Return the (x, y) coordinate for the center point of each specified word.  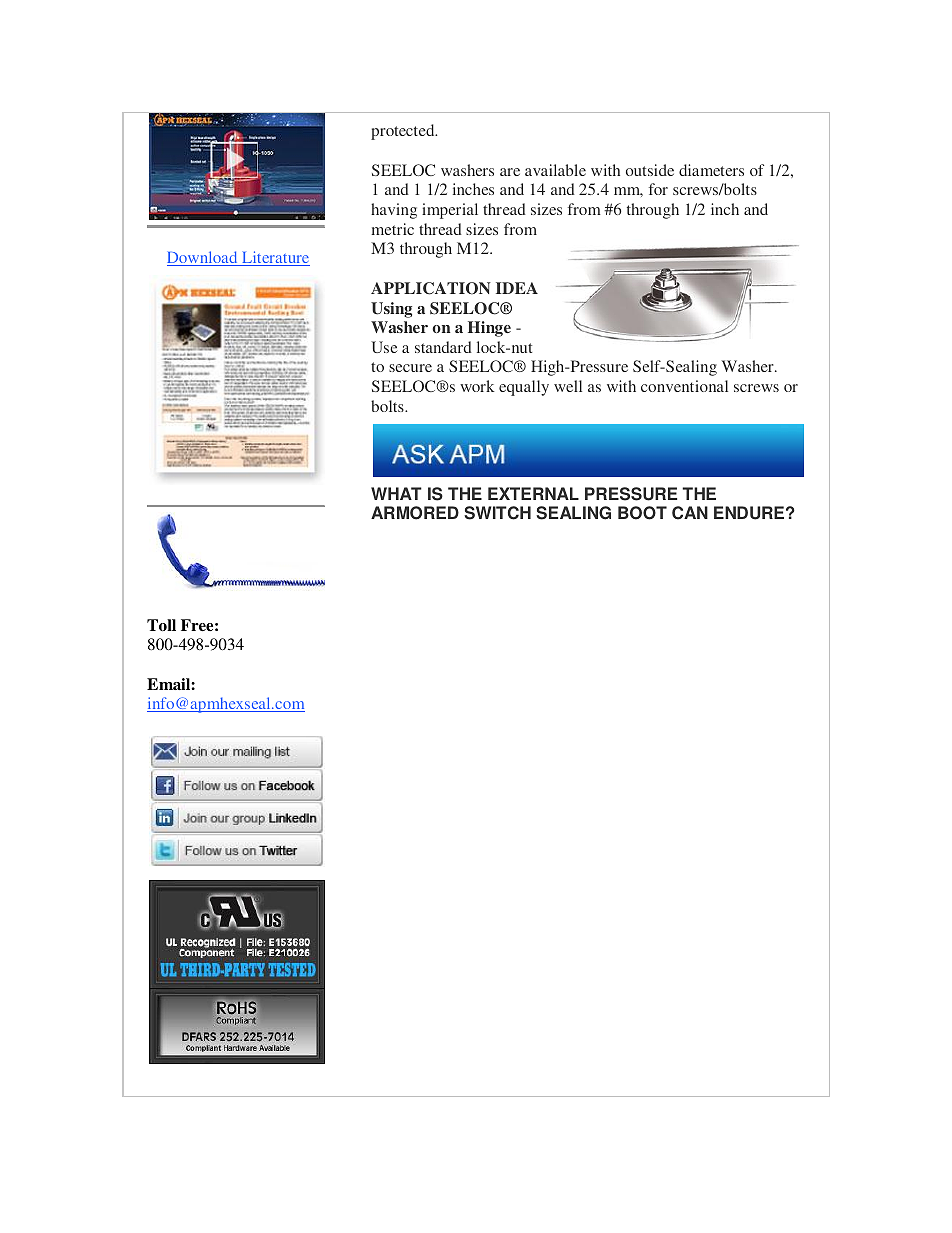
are (510, 172)
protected (404, 132)
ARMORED (415, 513)
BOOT (642, 513)
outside (650, 170)
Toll (161, 625)
